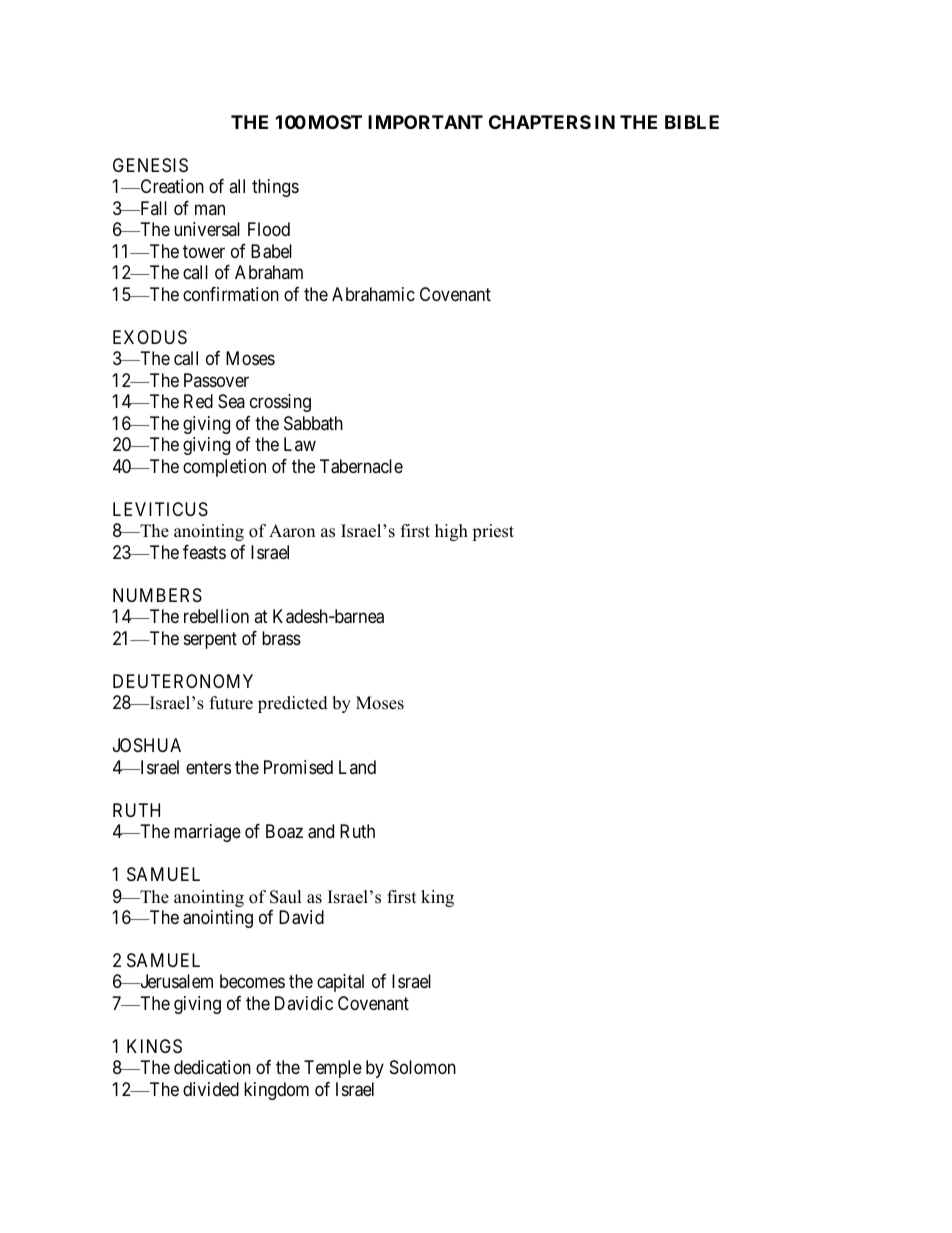  I want to click on high, so click(451, 532).
